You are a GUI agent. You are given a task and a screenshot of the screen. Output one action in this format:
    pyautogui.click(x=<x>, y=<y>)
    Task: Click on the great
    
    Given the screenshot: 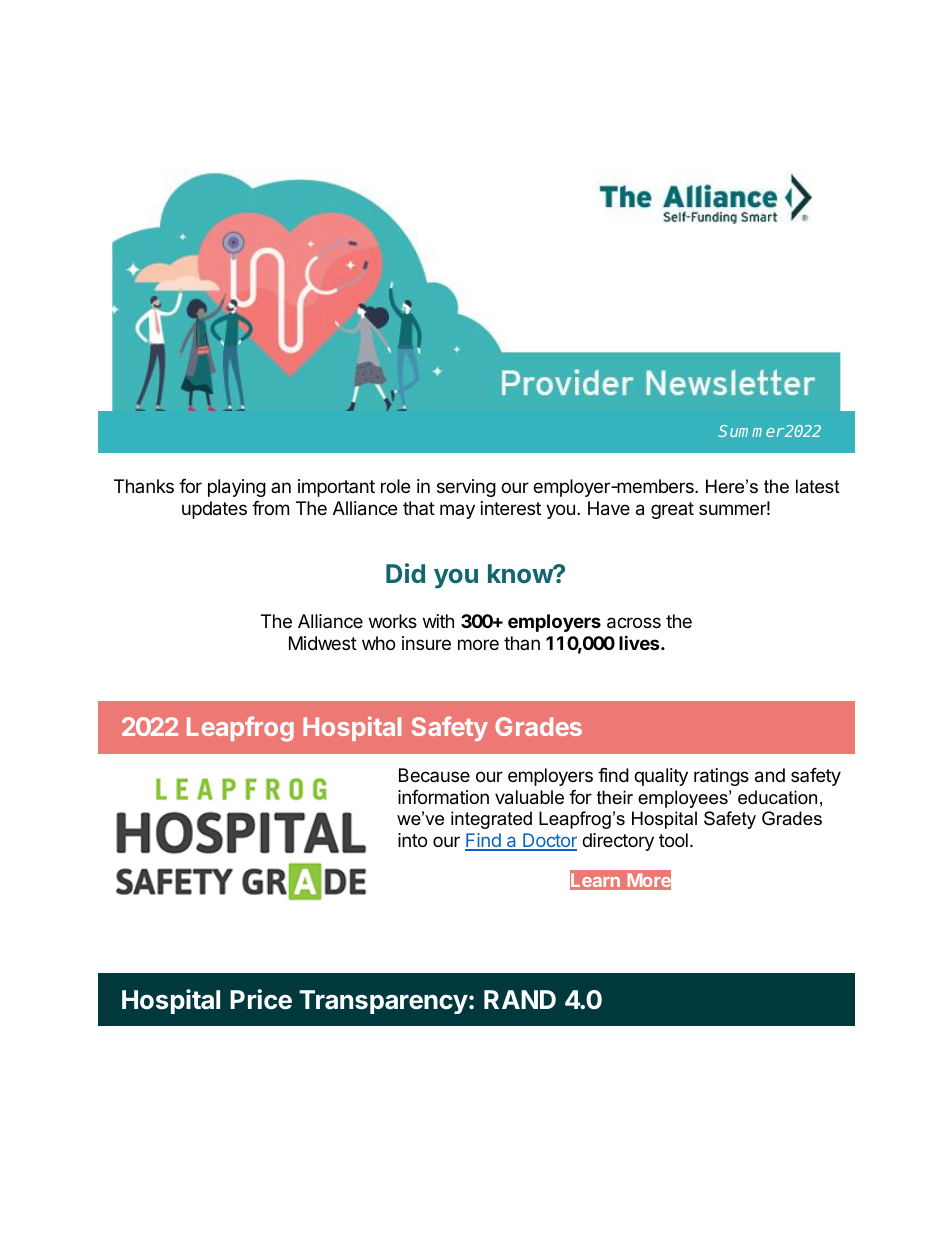 What is the action you would take?
    pyautogui.click(x=672, y=510)
